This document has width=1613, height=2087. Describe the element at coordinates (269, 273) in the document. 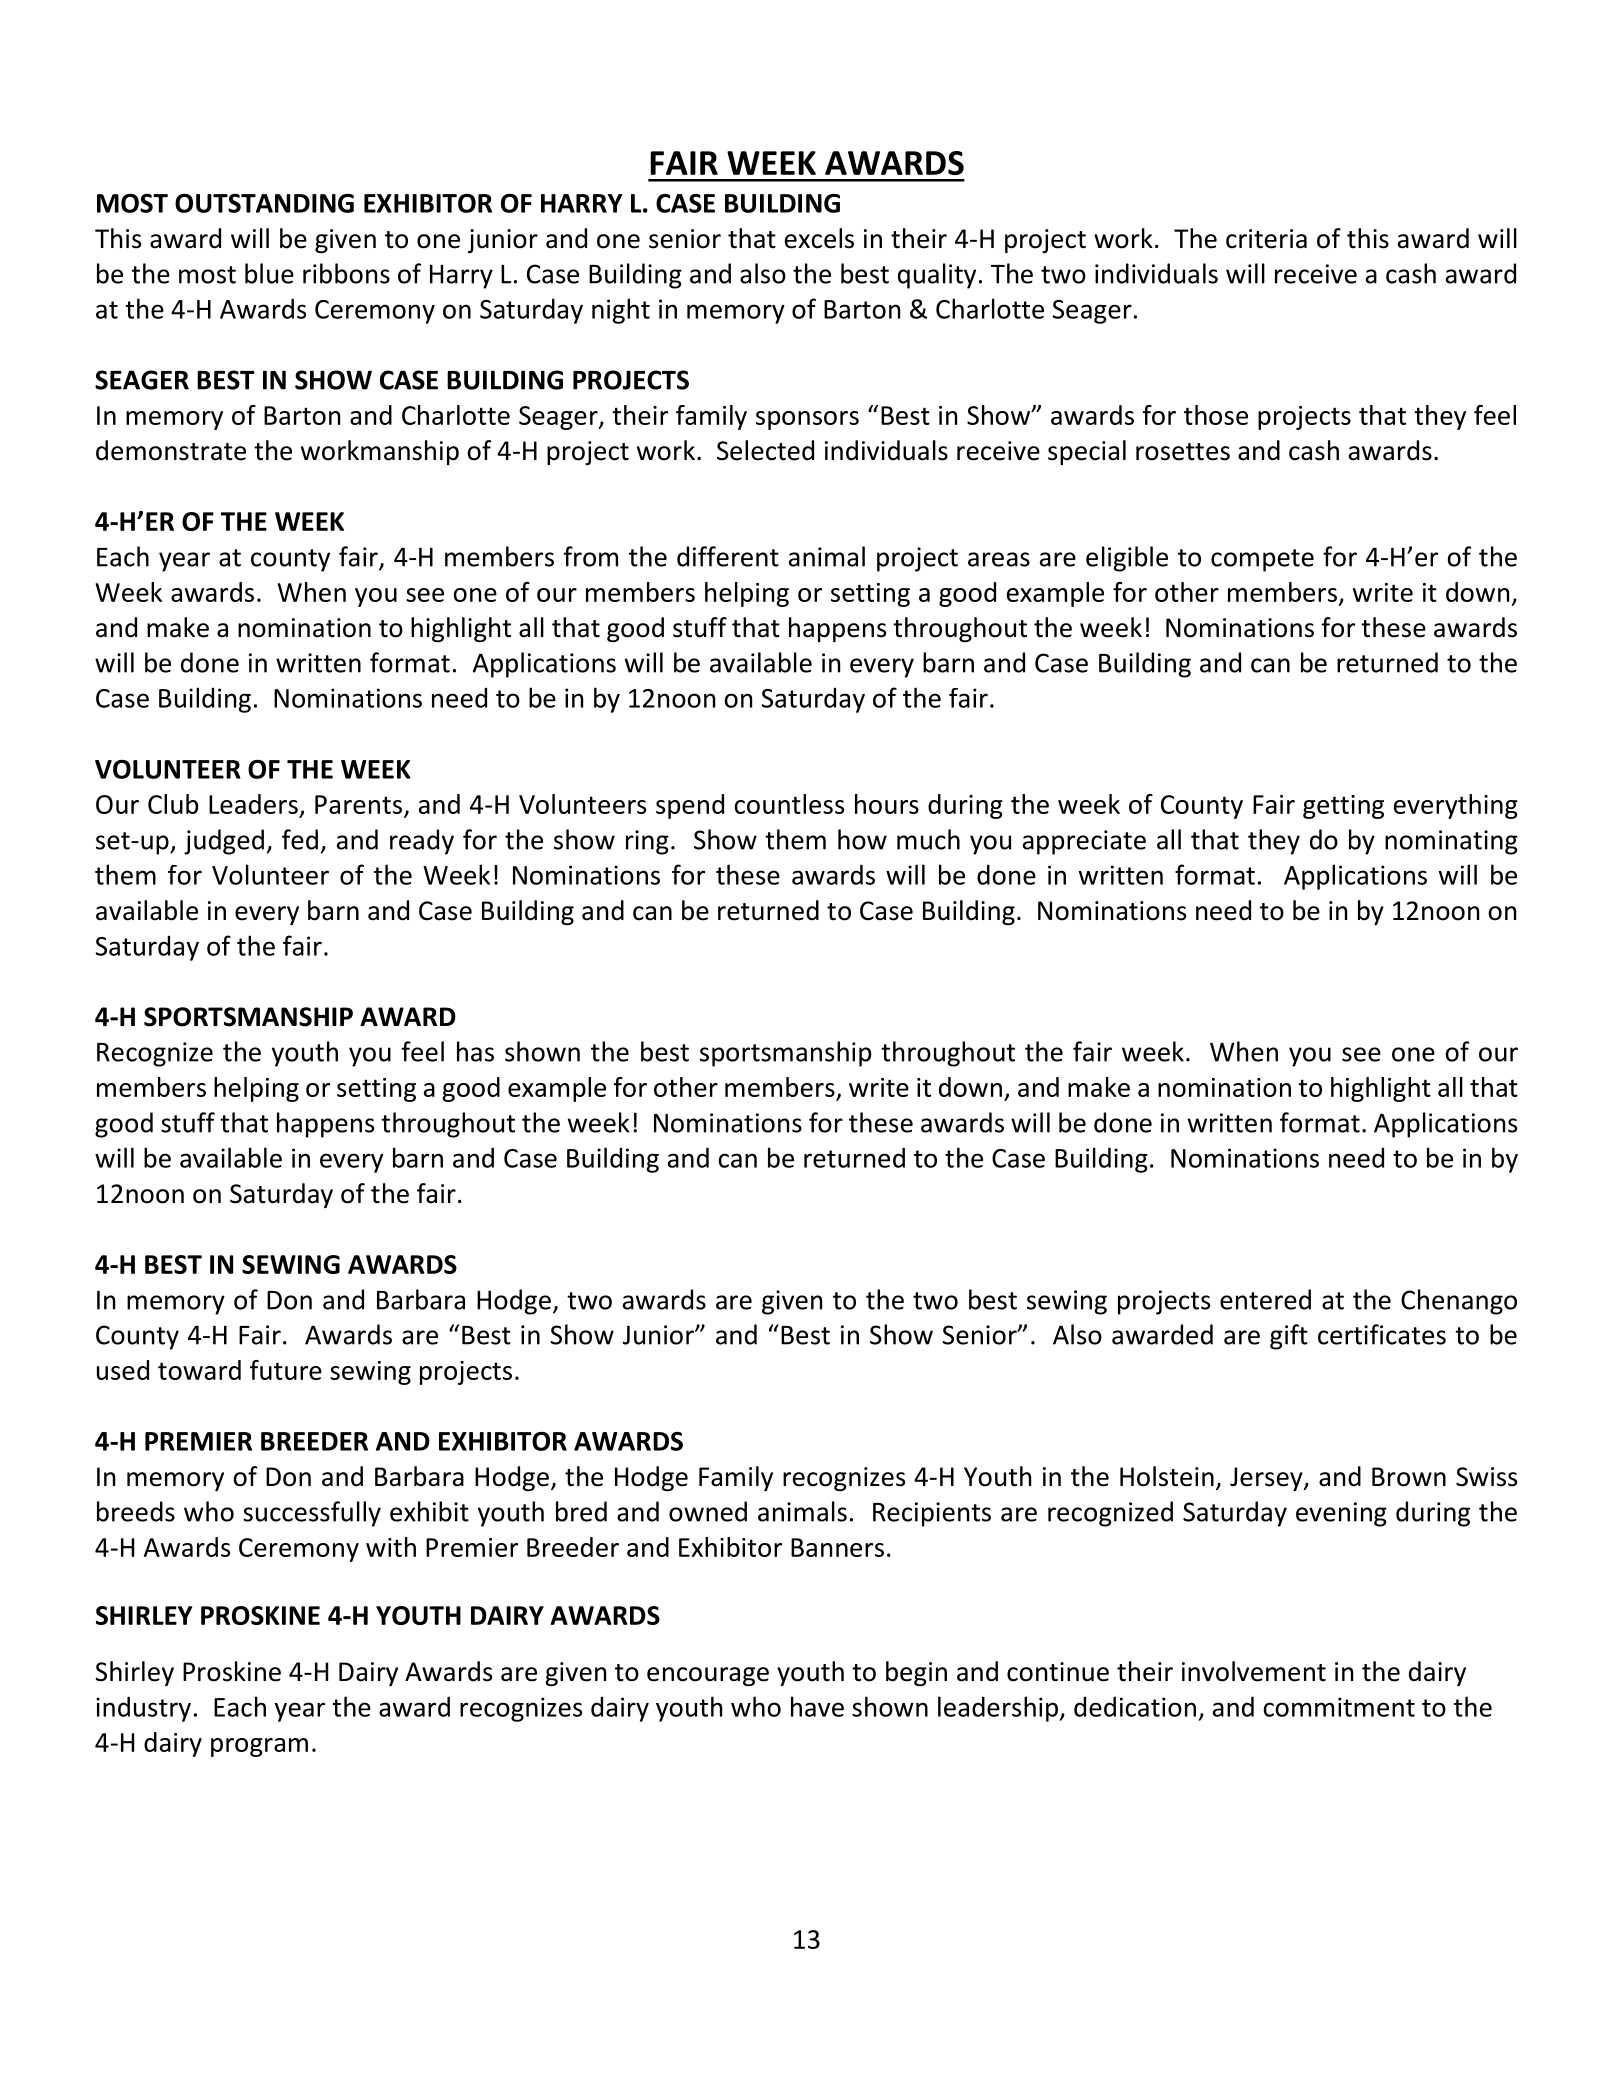

I see `blue` at that location.
